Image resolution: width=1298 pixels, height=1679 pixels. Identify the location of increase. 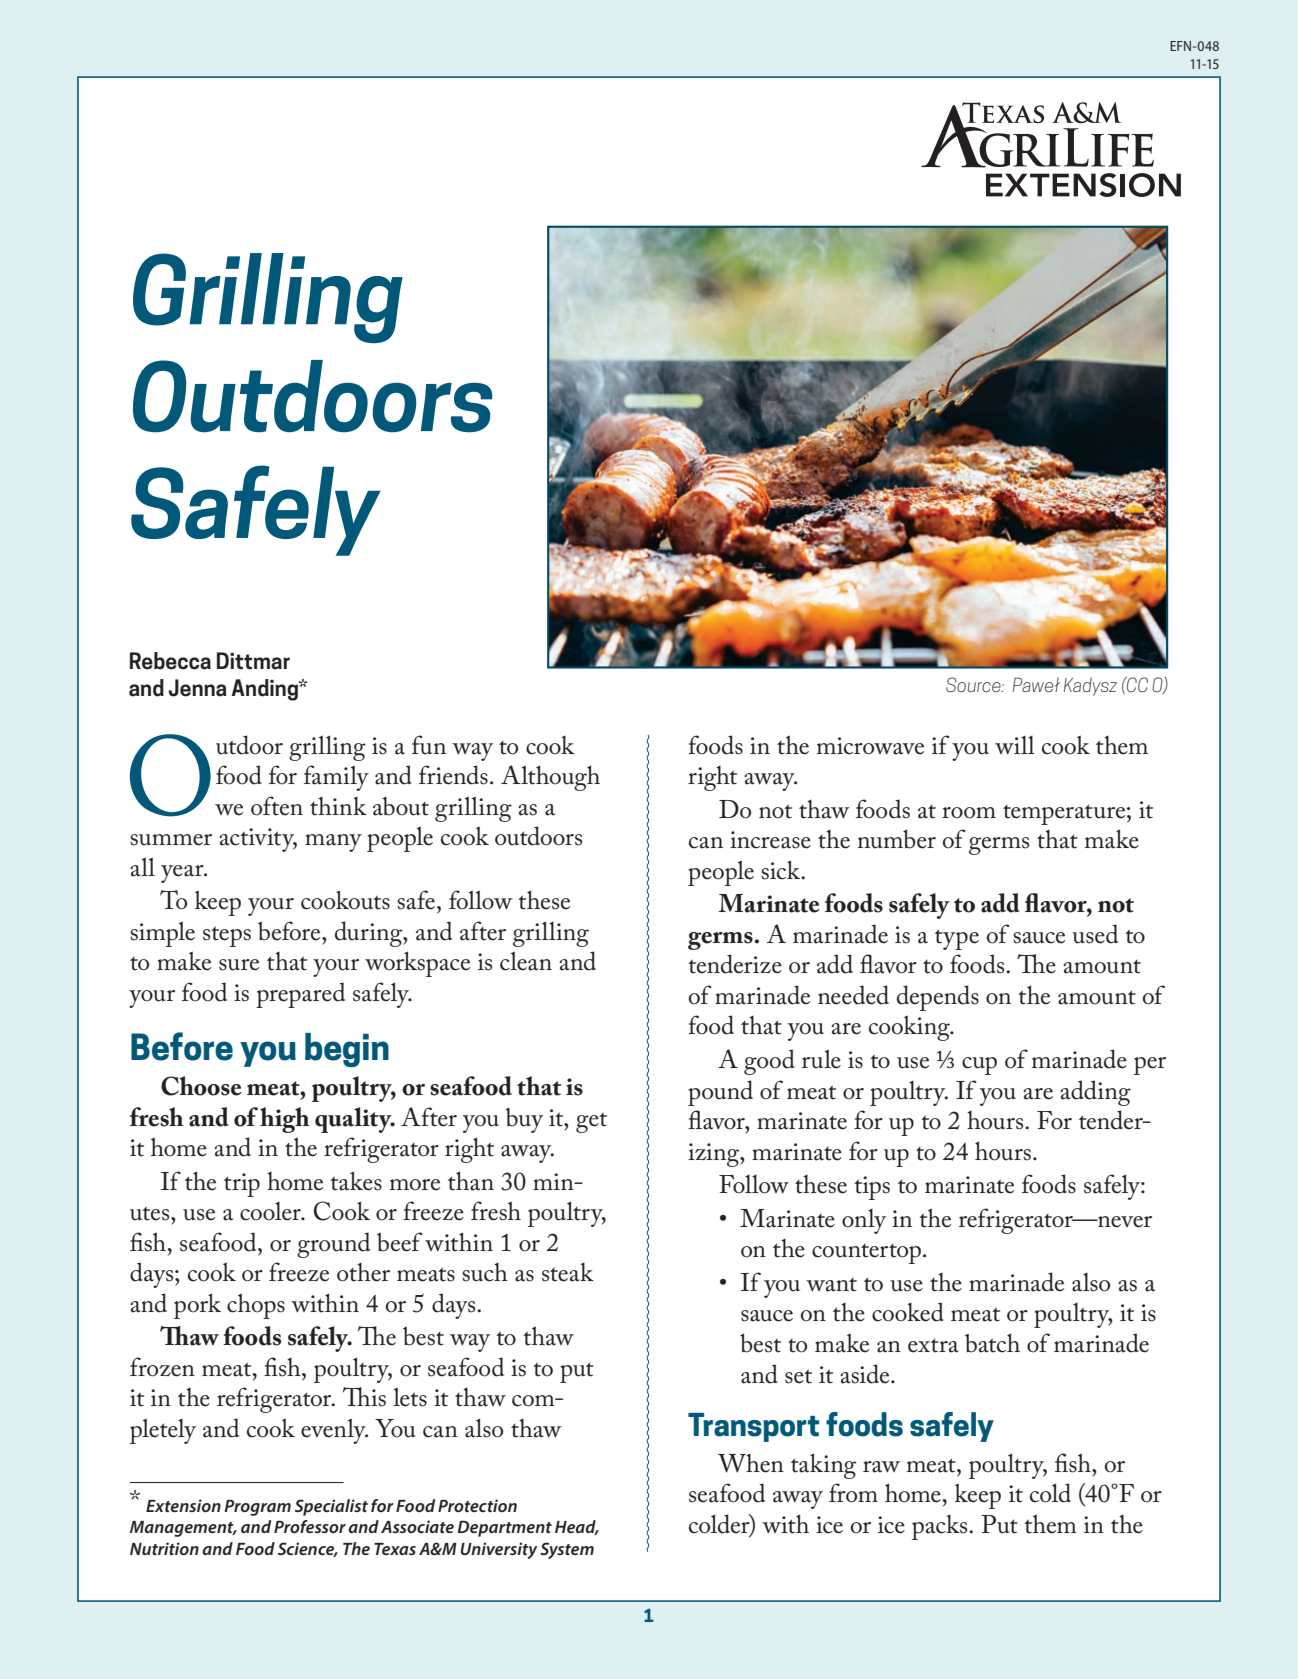
(770, 840).
